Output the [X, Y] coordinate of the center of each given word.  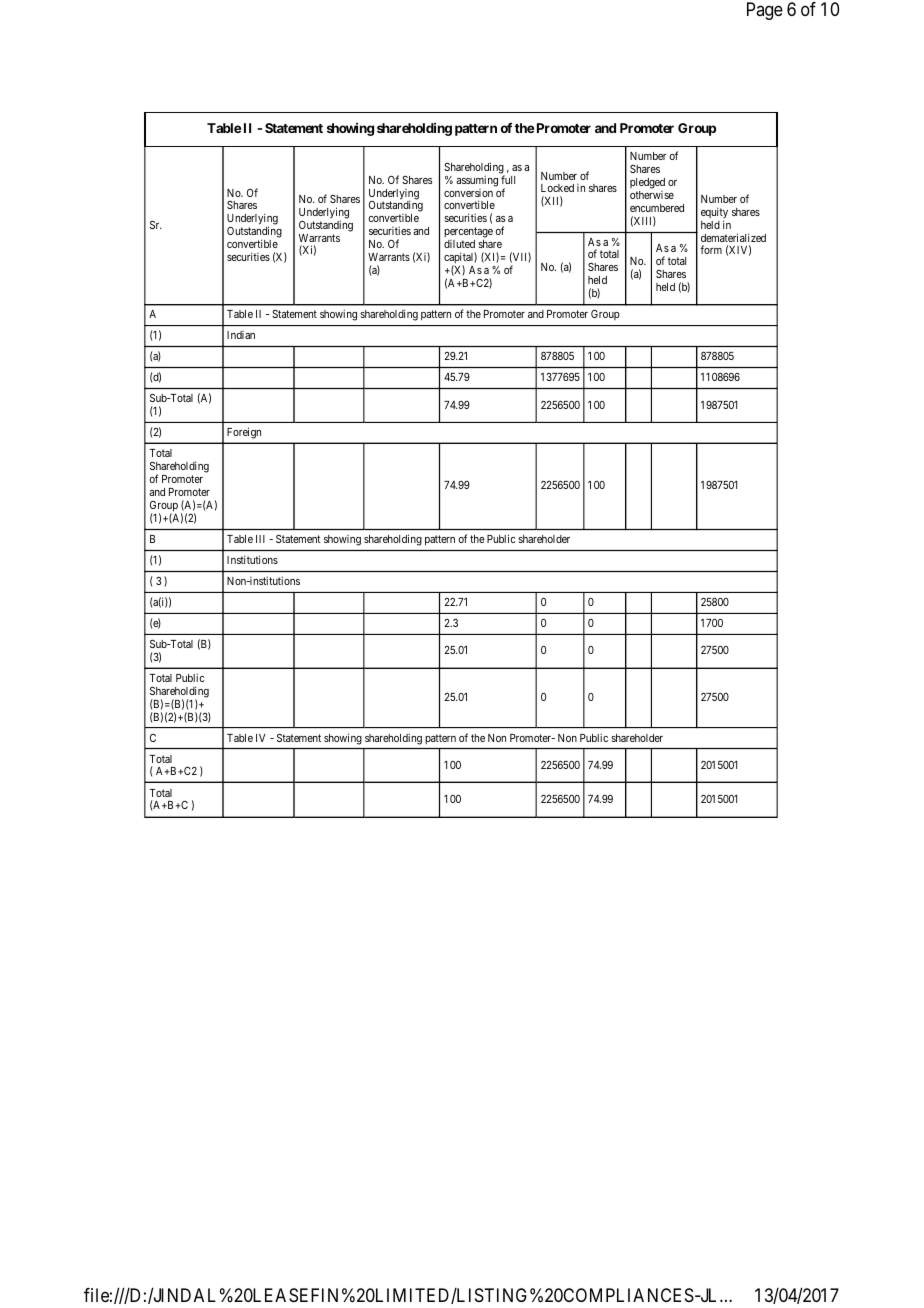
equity [714, 214]
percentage [468, 234]
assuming [477, 181]
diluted [459, 244]
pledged [647, 183]
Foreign [244, 433]
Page [765, 11]
